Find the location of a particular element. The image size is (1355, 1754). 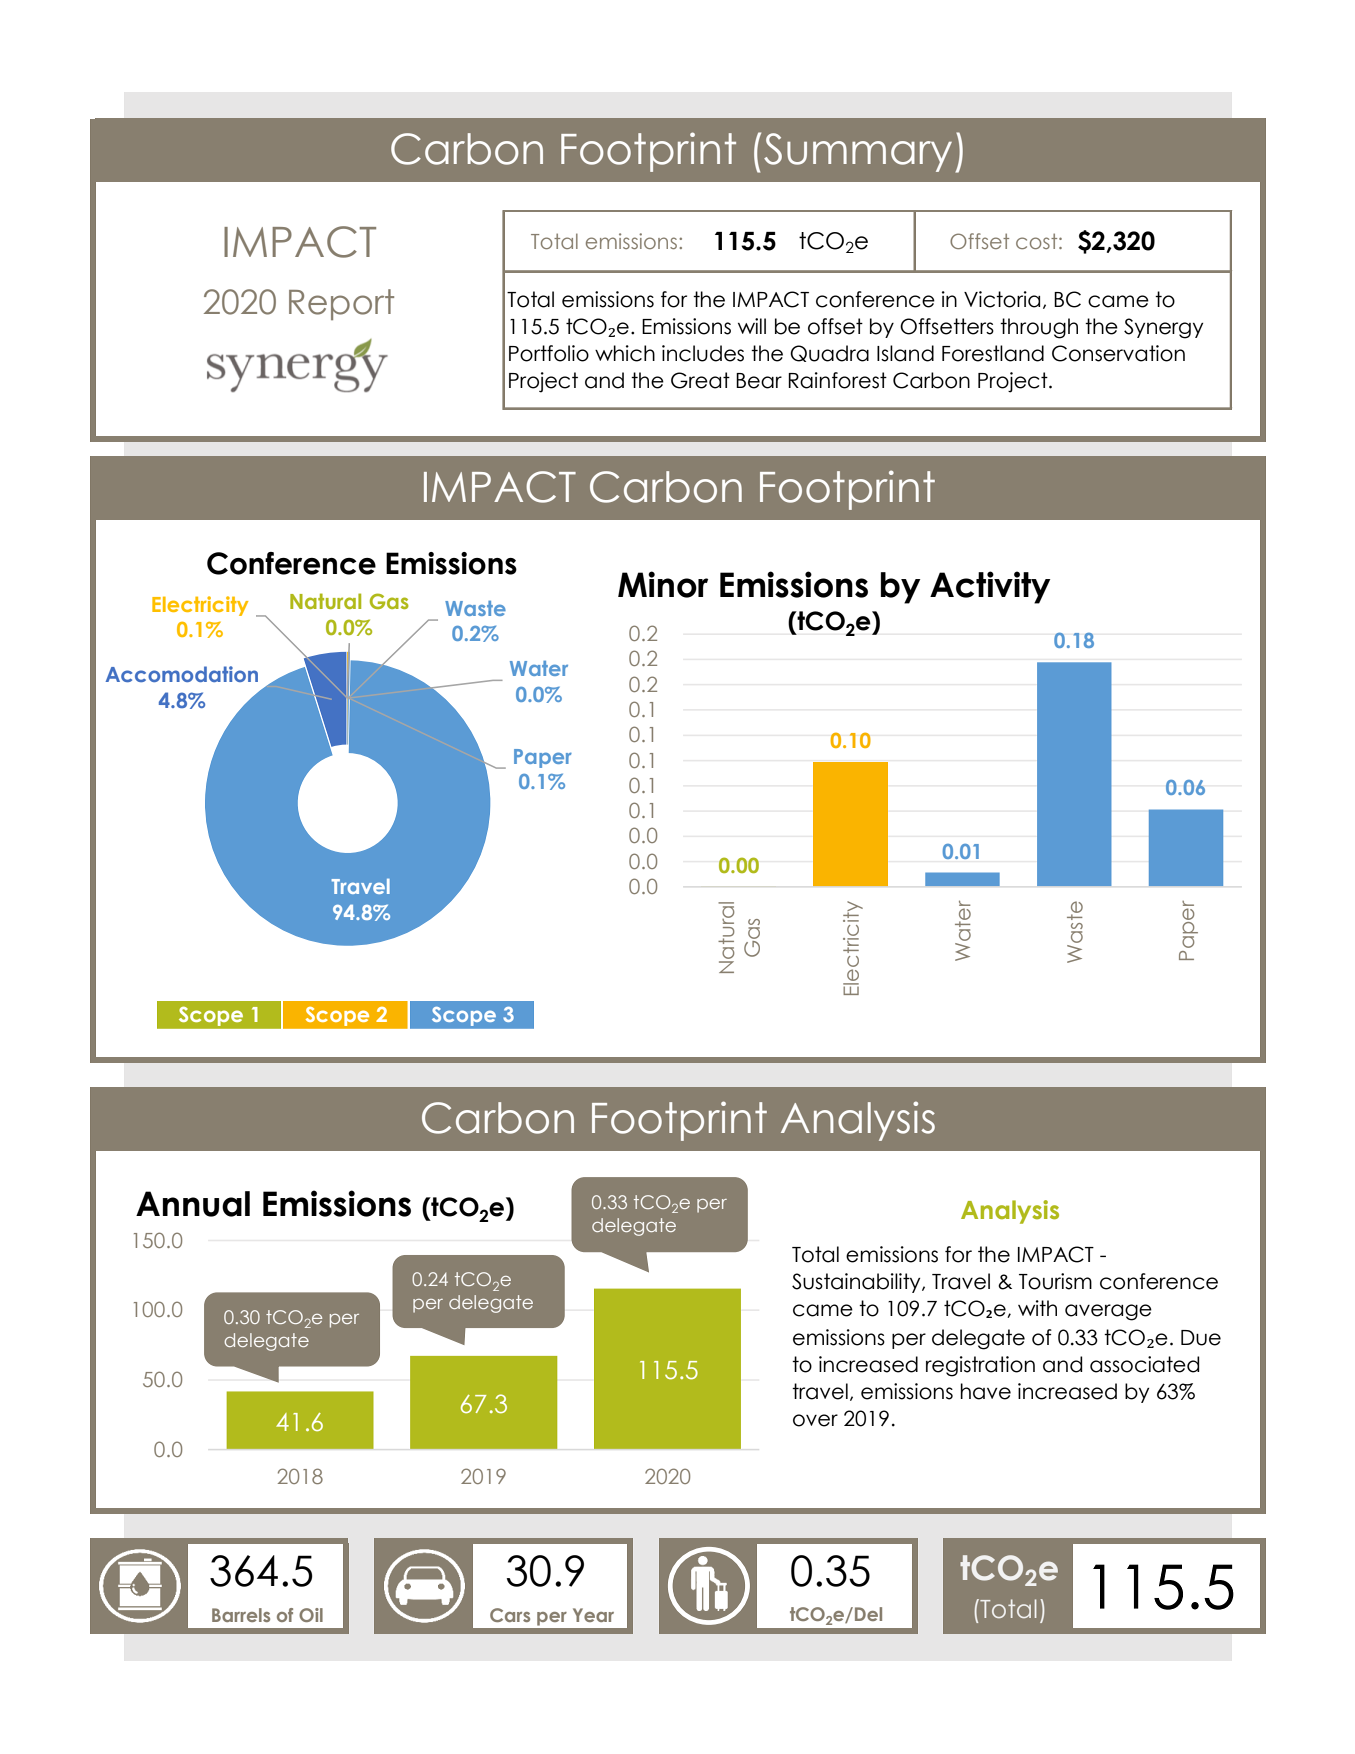

Oil is located at coordinates (311, 1615).
